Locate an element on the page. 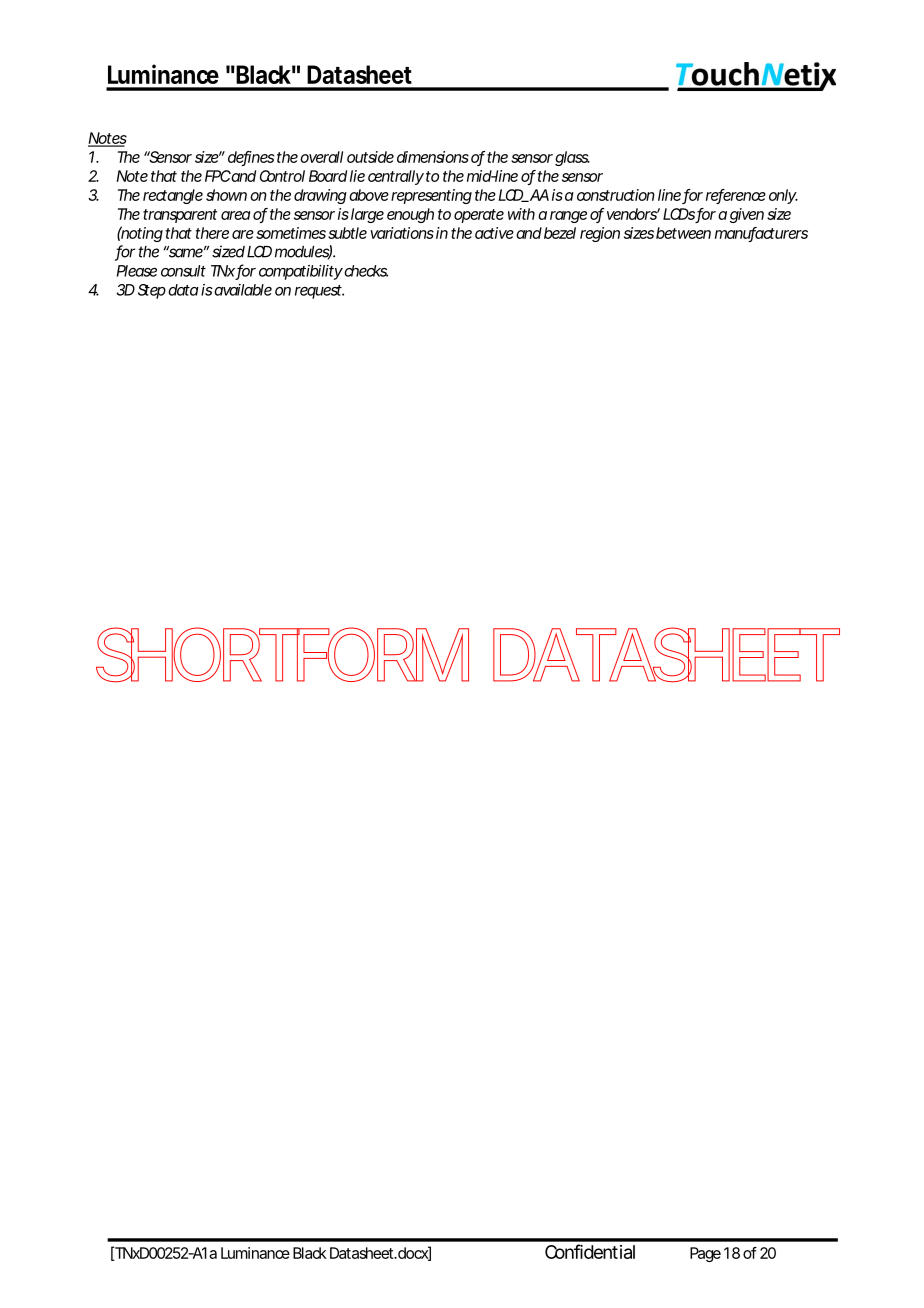 The width and height of the page is (924, 1308). consult is located at coordinates (183, 271).
